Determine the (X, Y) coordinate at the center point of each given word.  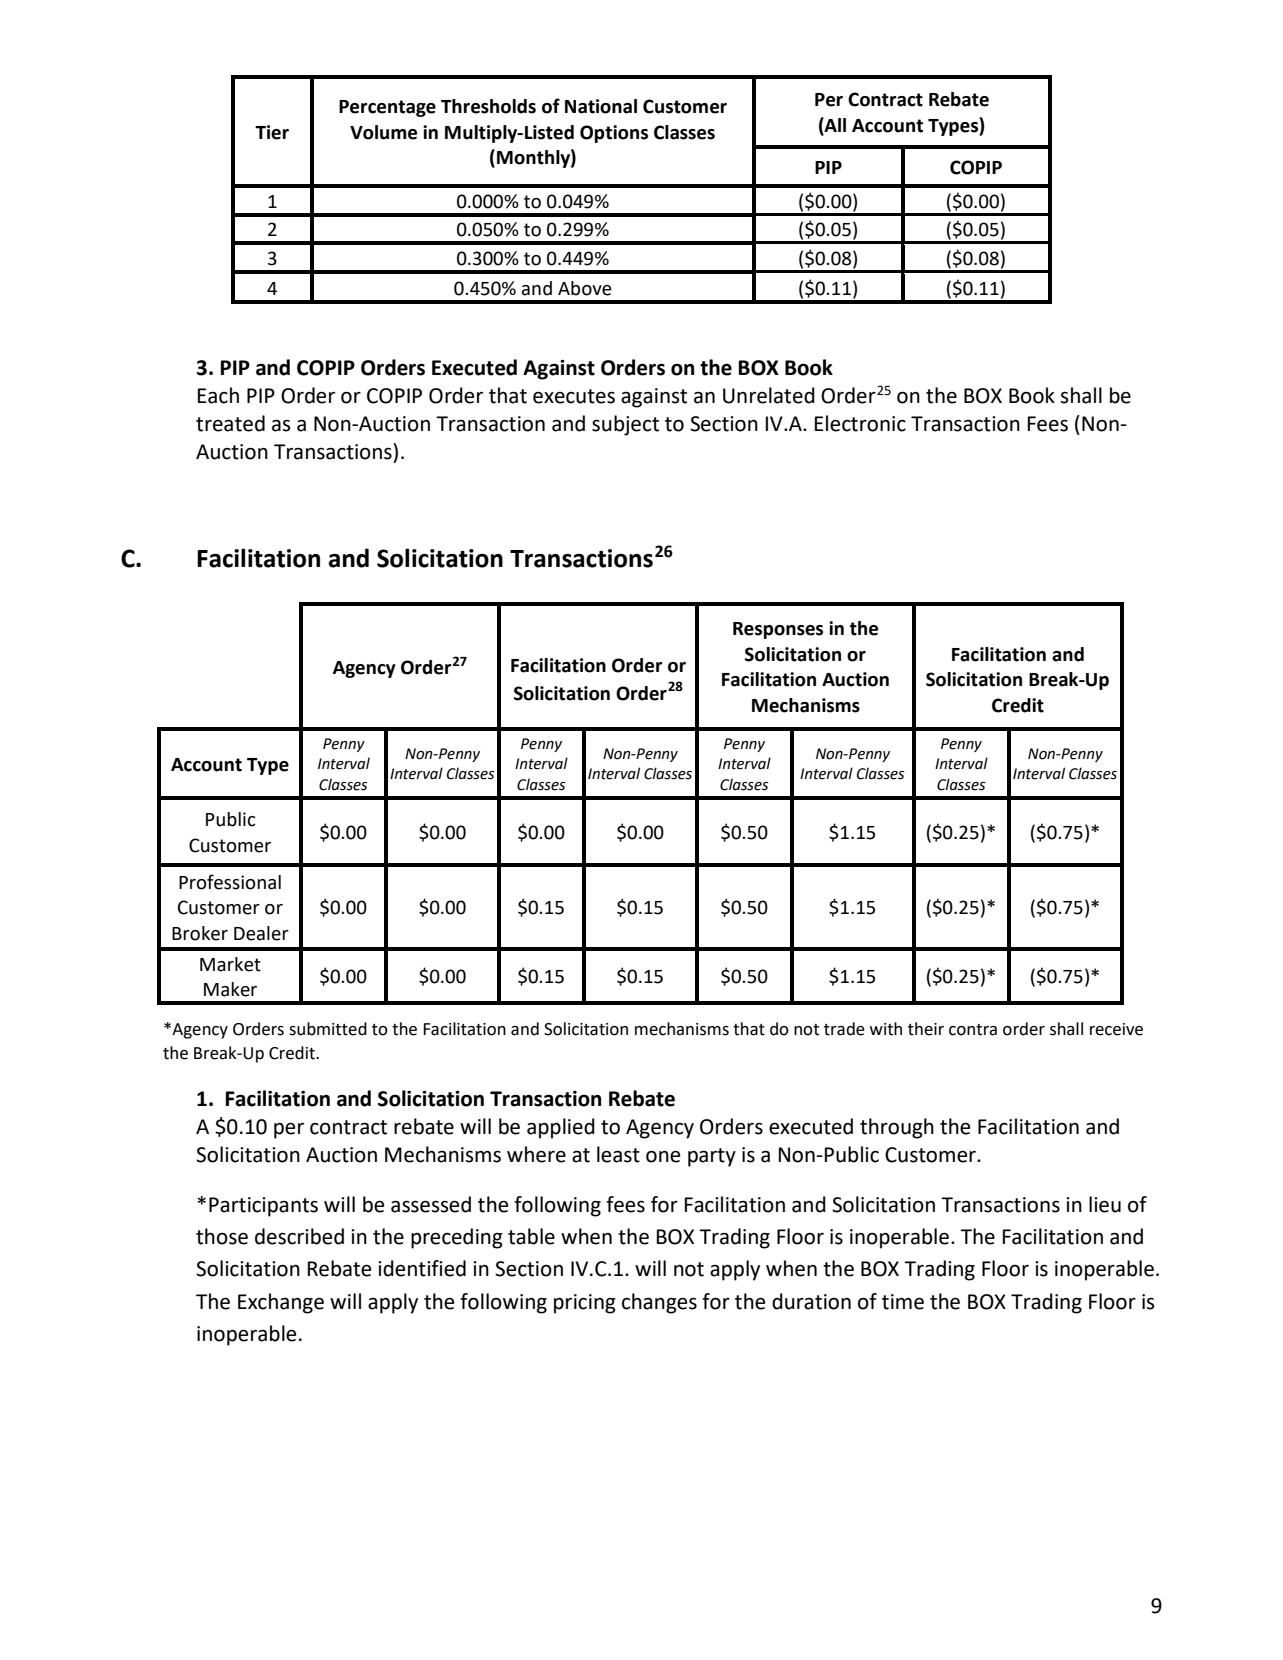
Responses (778, 630)
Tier (272, 132)
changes (659, 1303)
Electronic (860, 423)
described (299, 1236)
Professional (230, 882)
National (601, 106)
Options (614, 134)
